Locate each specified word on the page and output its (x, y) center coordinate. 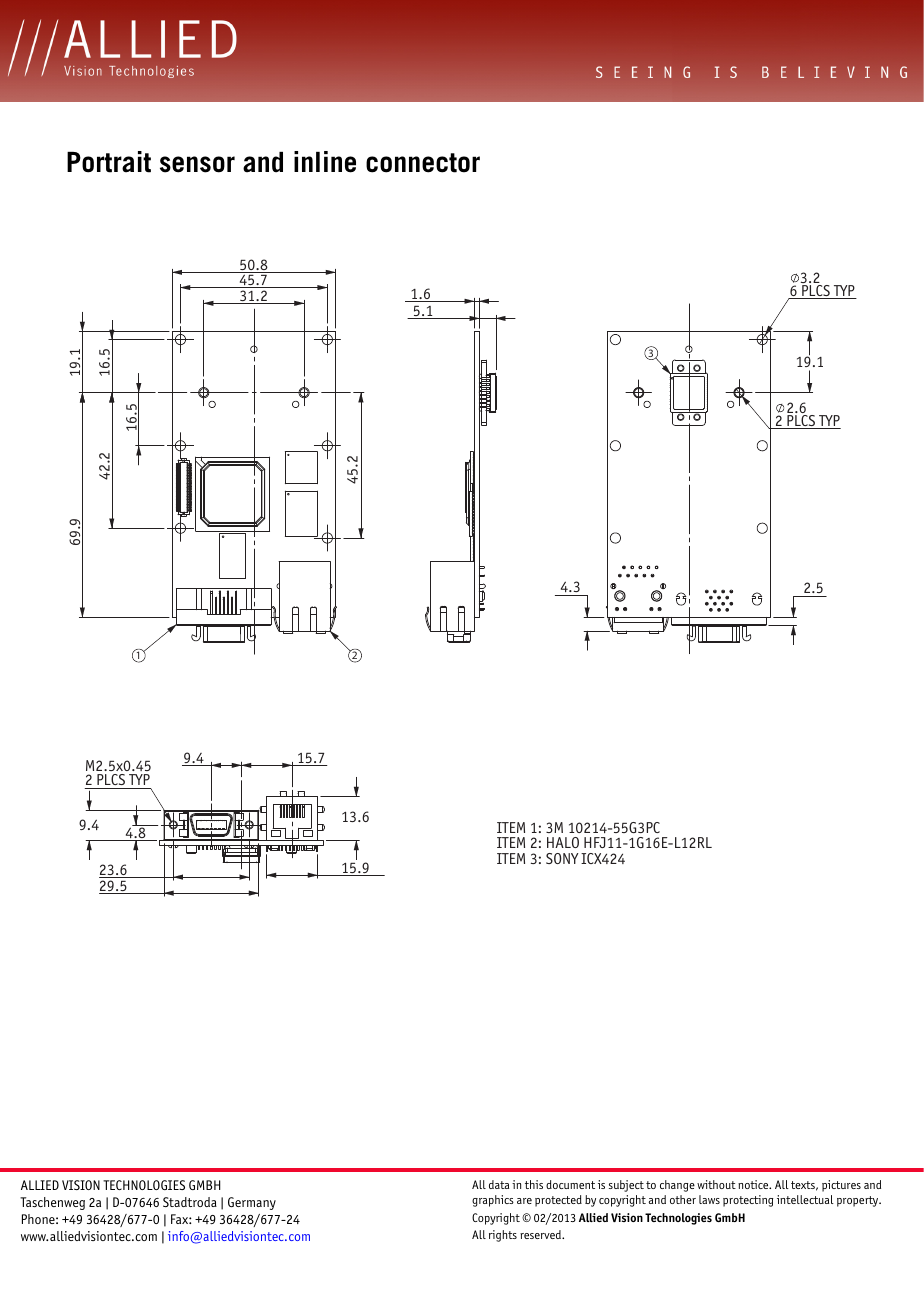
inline (325, 162)
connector (423, 163)
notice (754, 1184)
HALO (563, 842)
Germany (252, 1203)
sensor (197, 164)
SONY (562, 858)
